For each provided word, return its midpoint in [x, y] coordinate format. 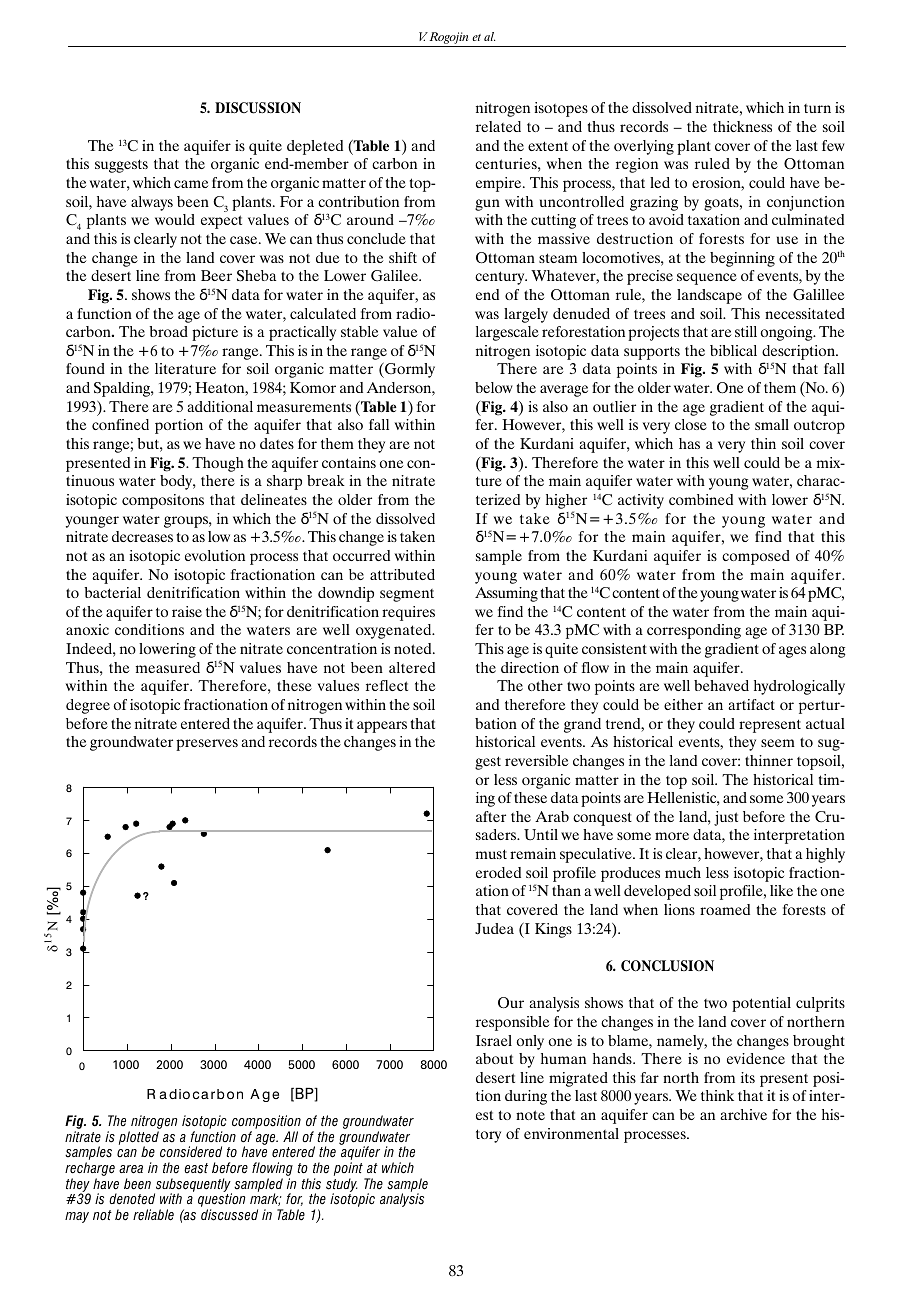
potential [761, 1004]
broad [168, 331]
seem [778, 743]
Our [511, 1003]
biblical [733, 350]
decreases [142, 536]
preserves [207, 745]
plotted [139, 1139]
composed [756, 557]
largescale [507, 333]
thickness [742, 126]
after [491, 816]
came [191, 184]
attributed [402, 574]
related [498, 126]
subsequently [193, 1186]
